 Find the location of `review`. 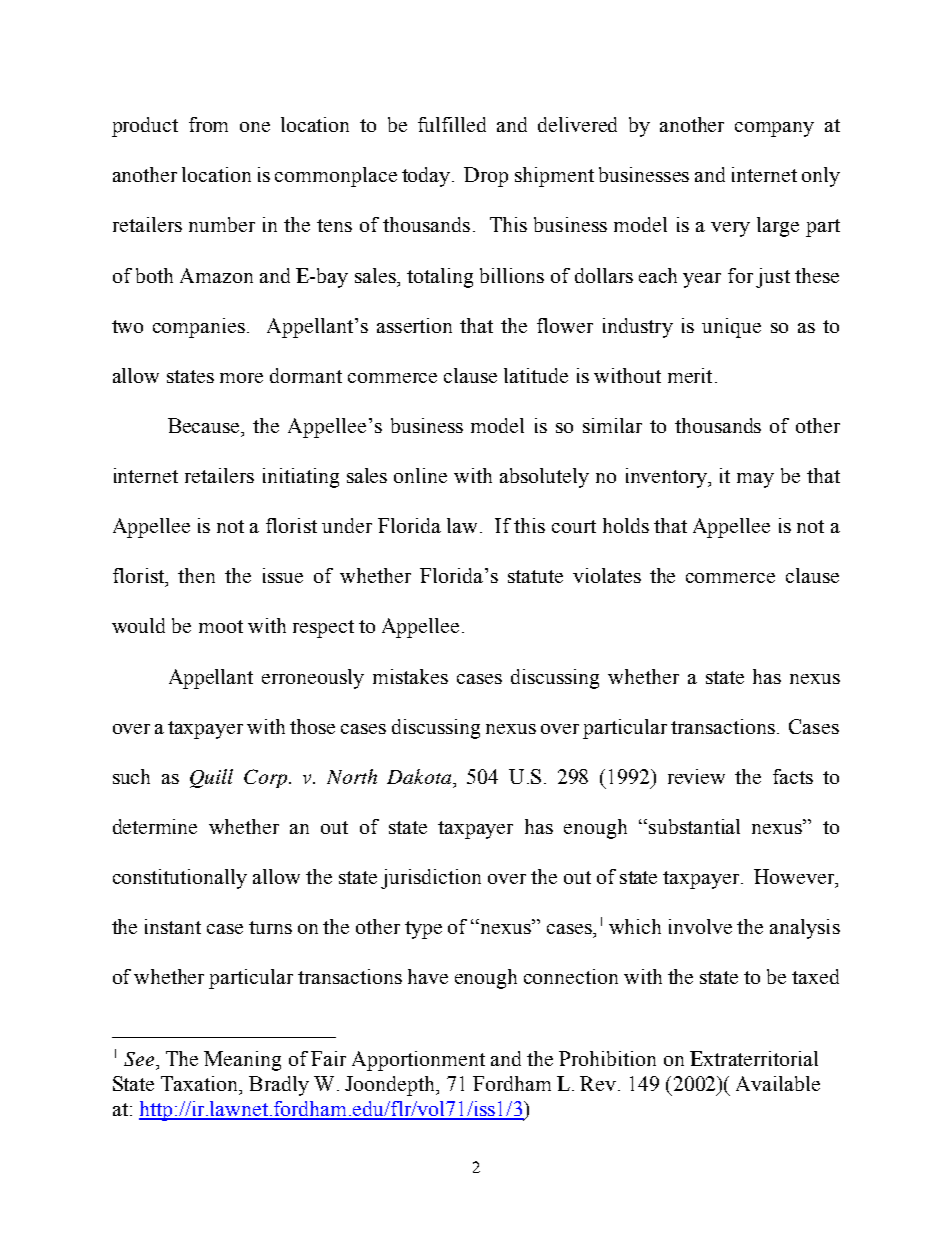

review is located at coordinates (696, 776).
